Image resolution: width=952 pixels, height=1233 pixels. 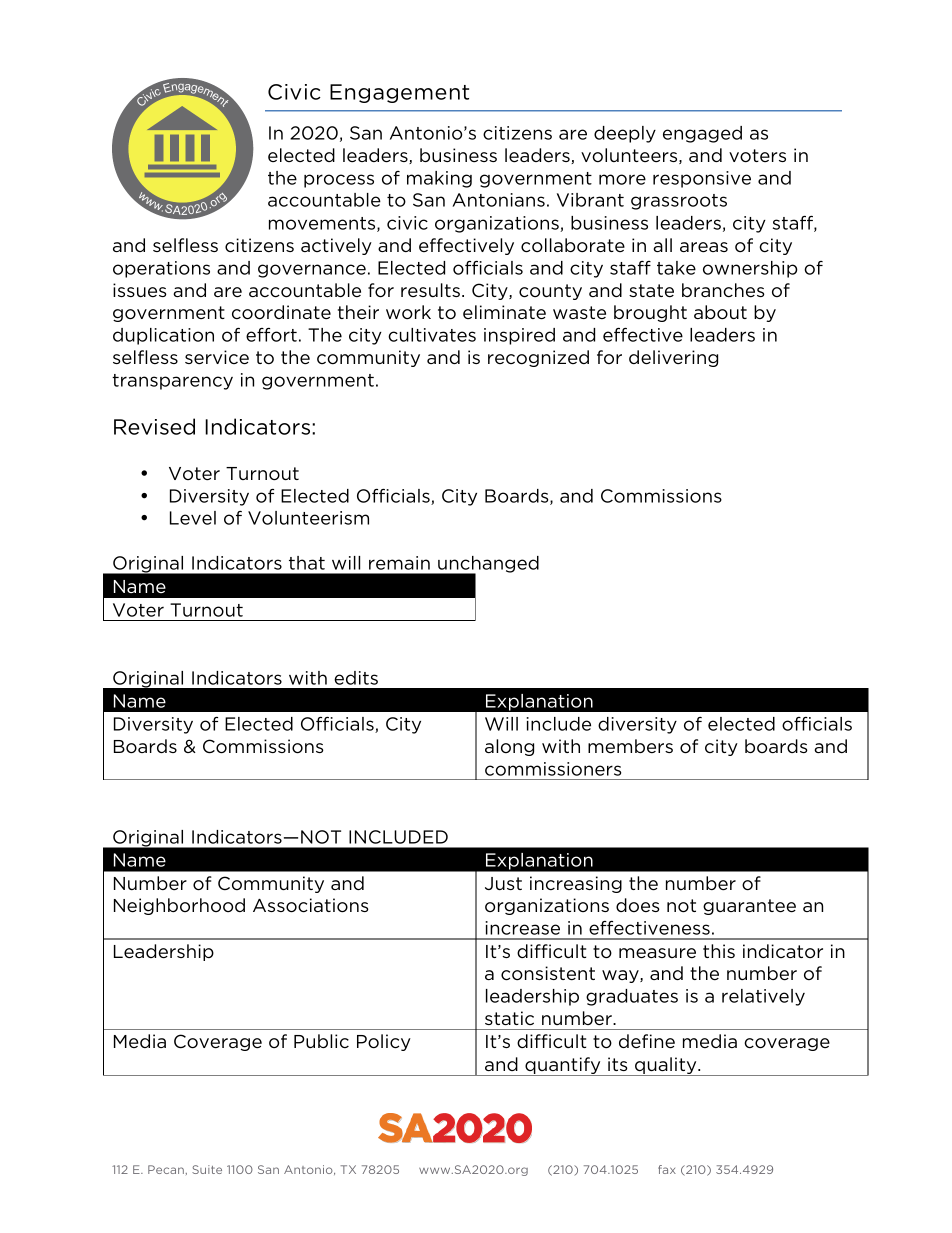 I want to click on Level, so click(x=193, y=518).
